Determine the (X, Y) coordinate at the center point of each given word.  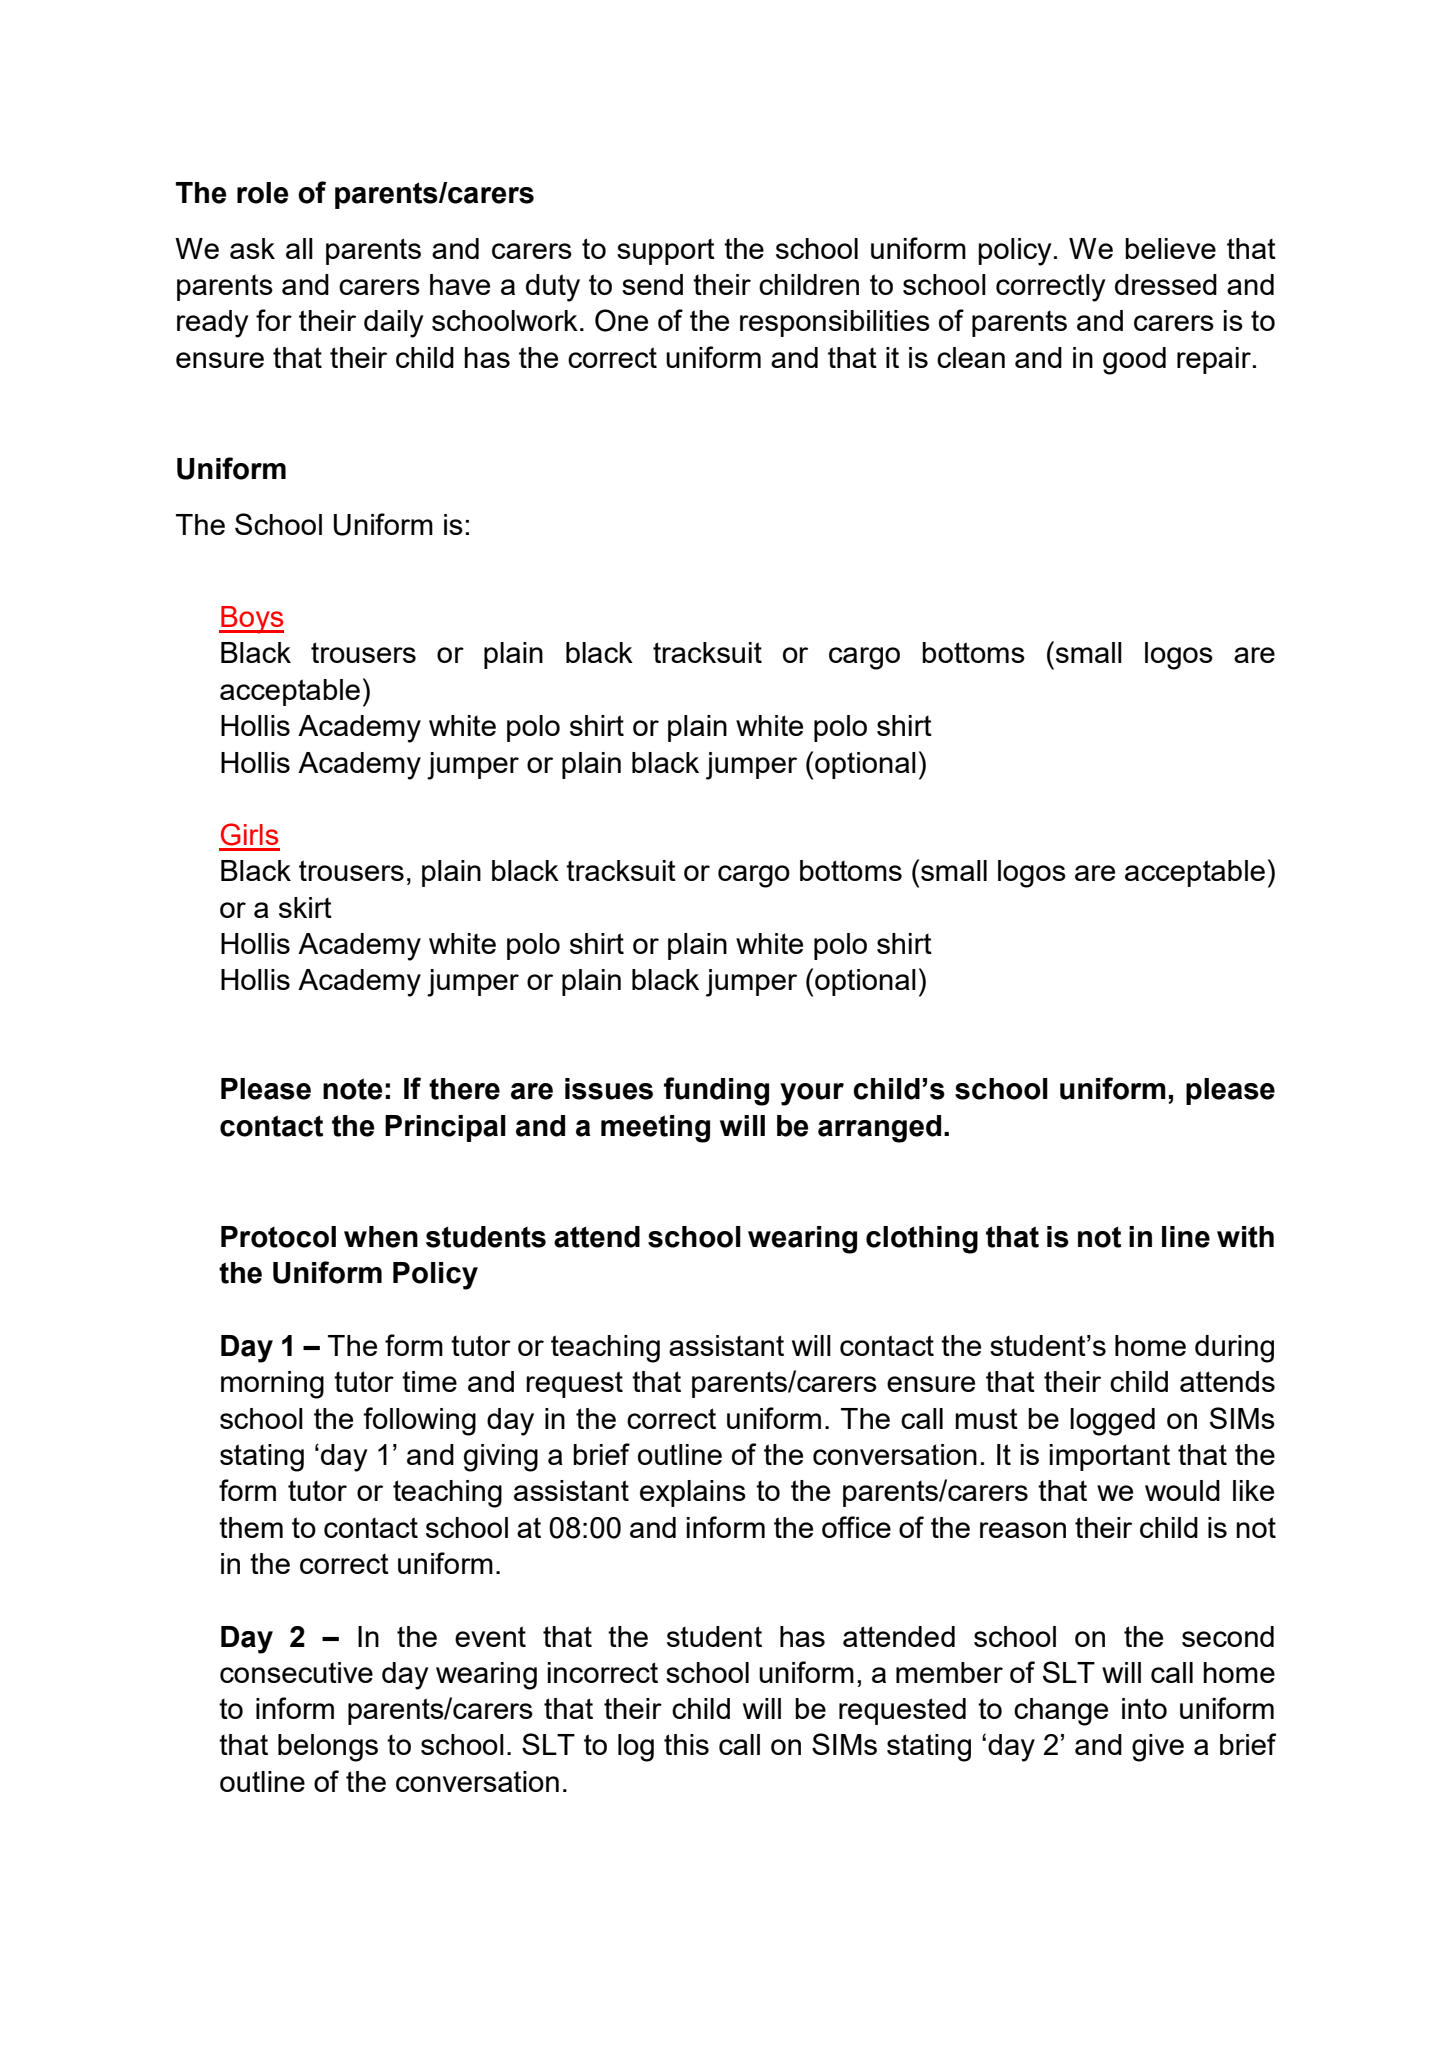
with (1245, 1237)
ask (252, 248)
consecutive (296, 1672)
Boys (251, 620)
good (1134, 361)
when (381, 1237)
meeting (655, 1129)
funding (716, 1091)
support (666, 252)
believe (1170, 248)
